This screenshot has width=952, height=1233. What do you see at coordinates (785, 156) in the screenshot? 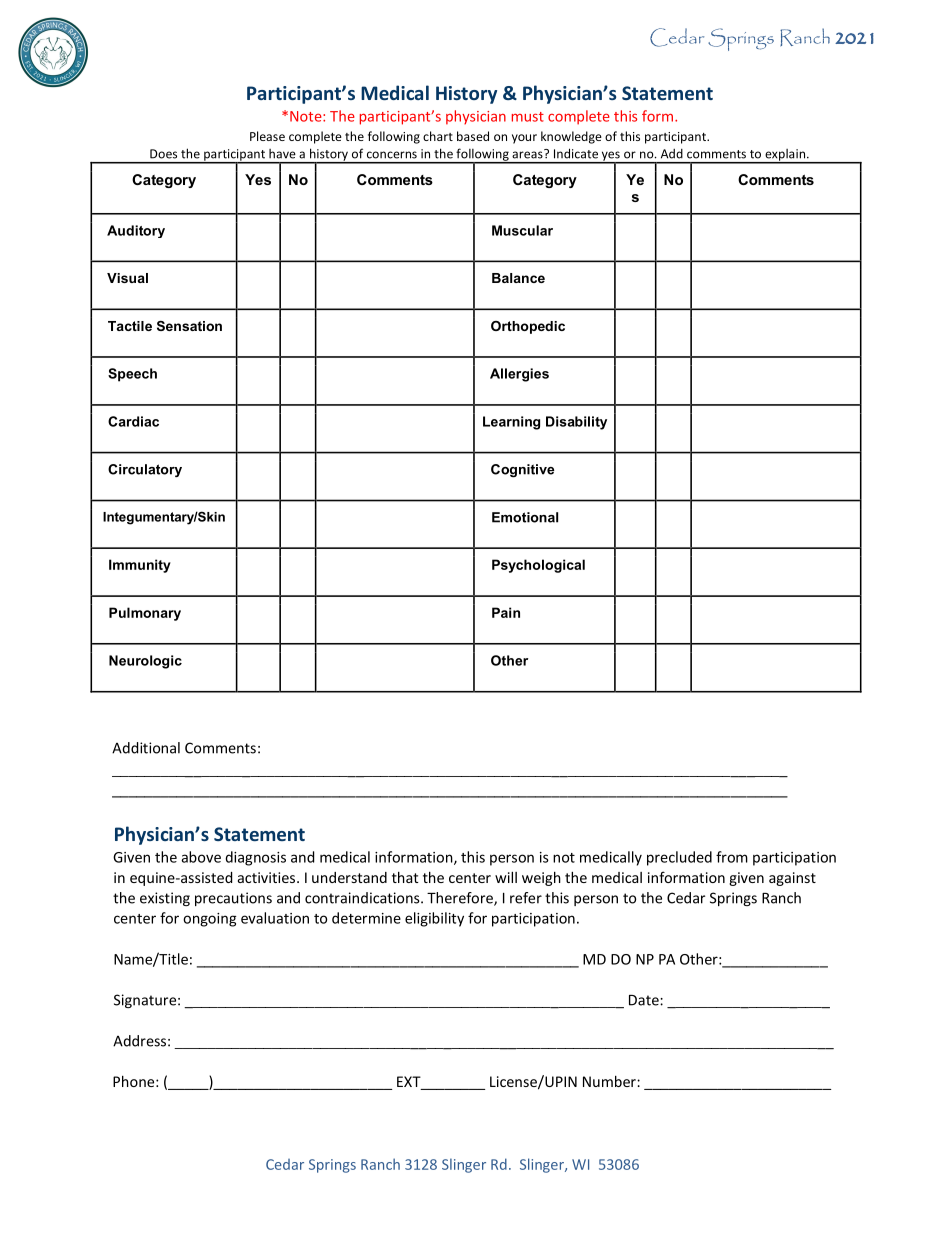
I see `explain` at bounding box center [785, 156].
